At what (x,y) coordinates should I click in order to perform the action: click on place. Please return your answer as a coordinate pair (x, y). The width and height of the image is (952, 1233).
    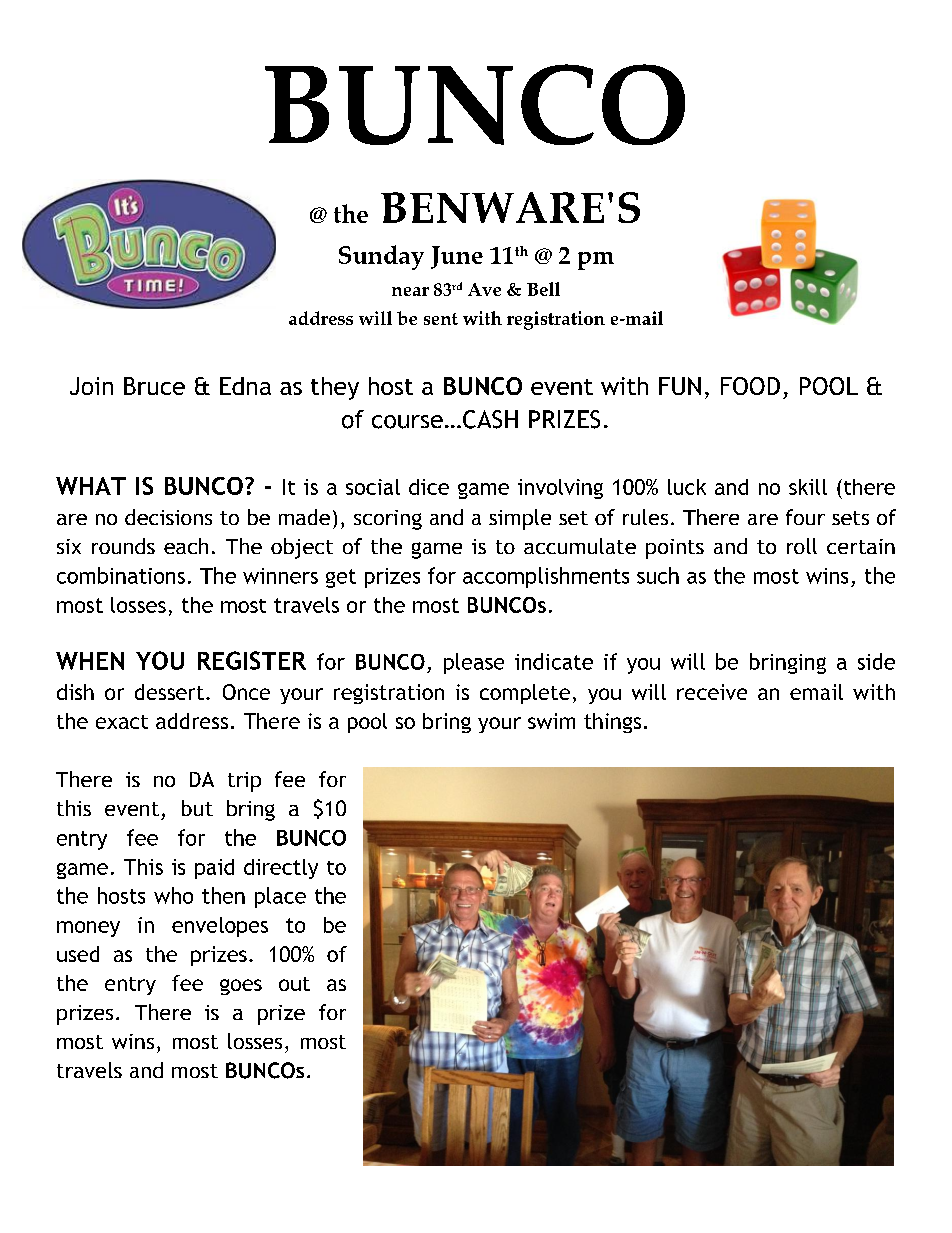
    Looking at the image, I should click on (280, 897).
